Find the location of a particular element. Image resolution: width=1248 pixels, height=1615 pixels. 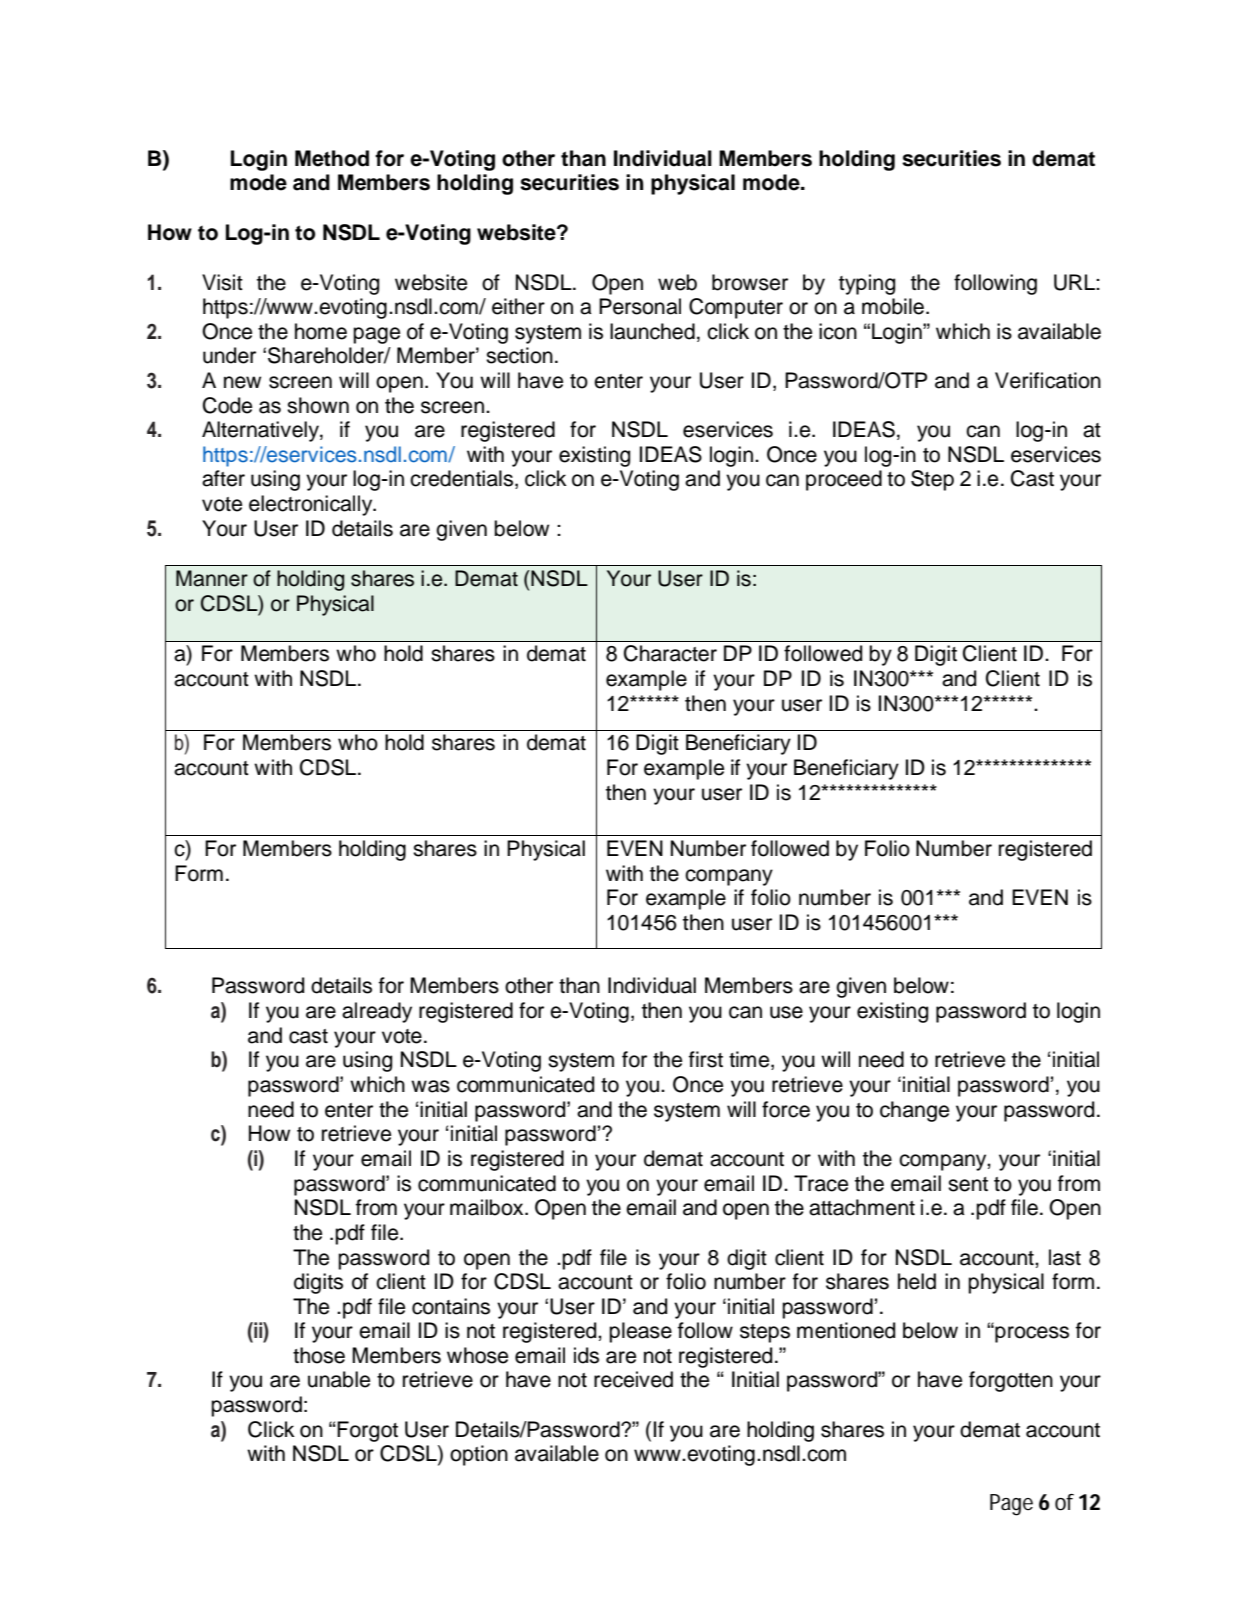

Character is located at coordinates (670, 653).
